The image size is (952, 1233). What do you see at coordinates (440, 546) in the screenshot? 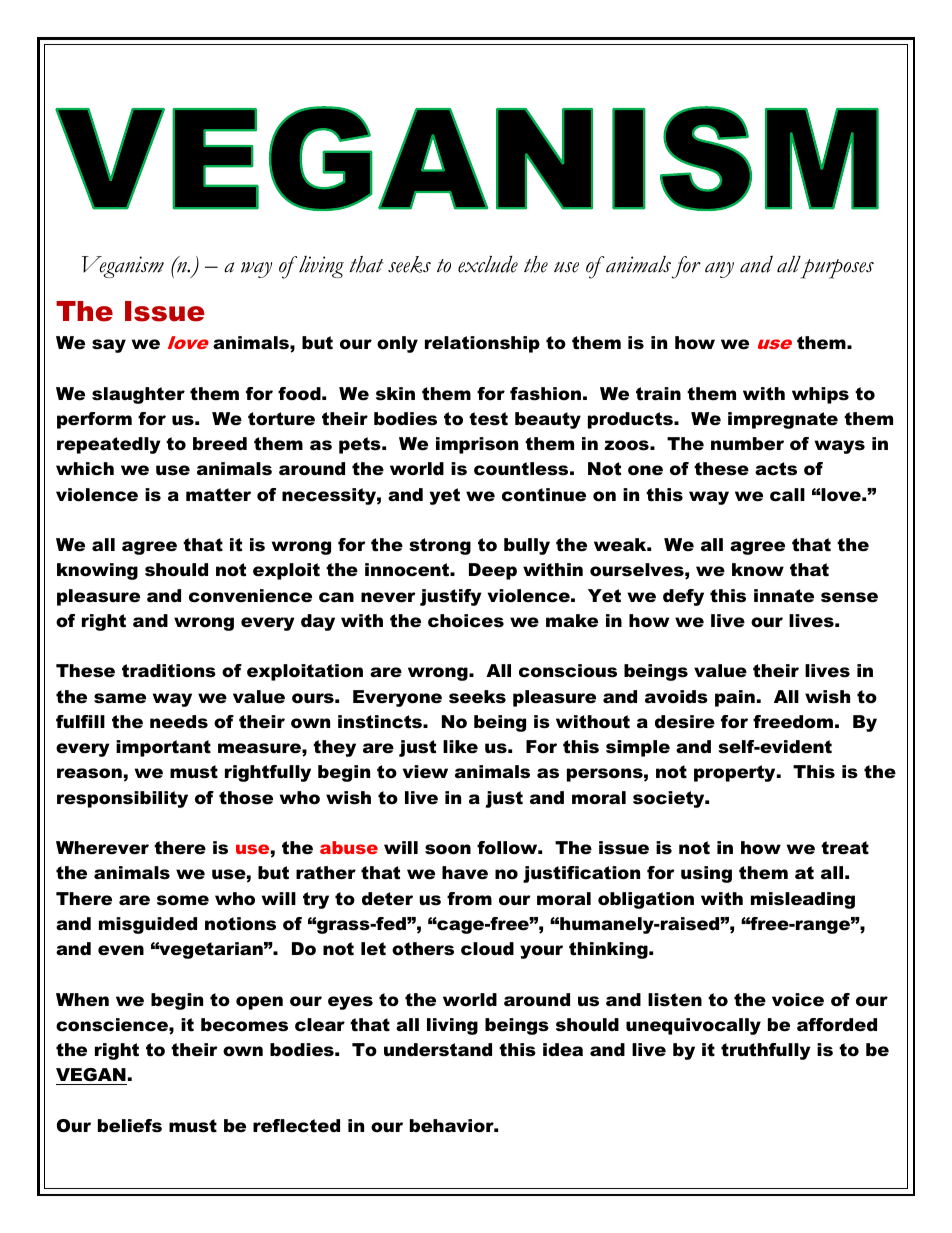
I see `strong` at bounding box center [440, 546].
